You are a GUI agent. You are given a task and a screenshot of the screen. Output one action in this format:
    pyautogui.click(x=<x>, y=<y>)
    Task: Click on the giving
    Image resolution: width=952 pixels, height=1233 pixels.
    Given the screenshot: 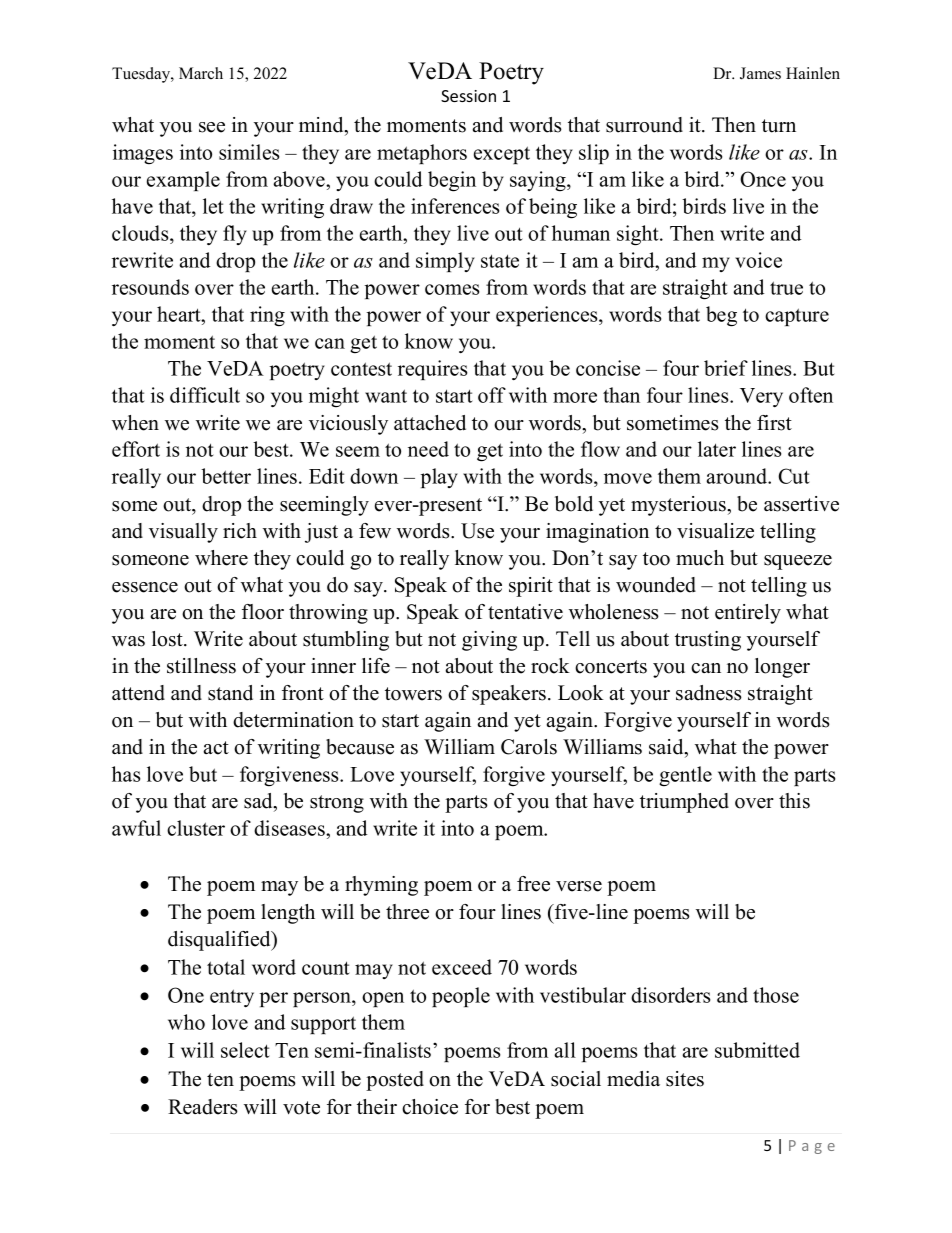 What is the action you would take?
    pyautogui.click(x=489, y=641)
